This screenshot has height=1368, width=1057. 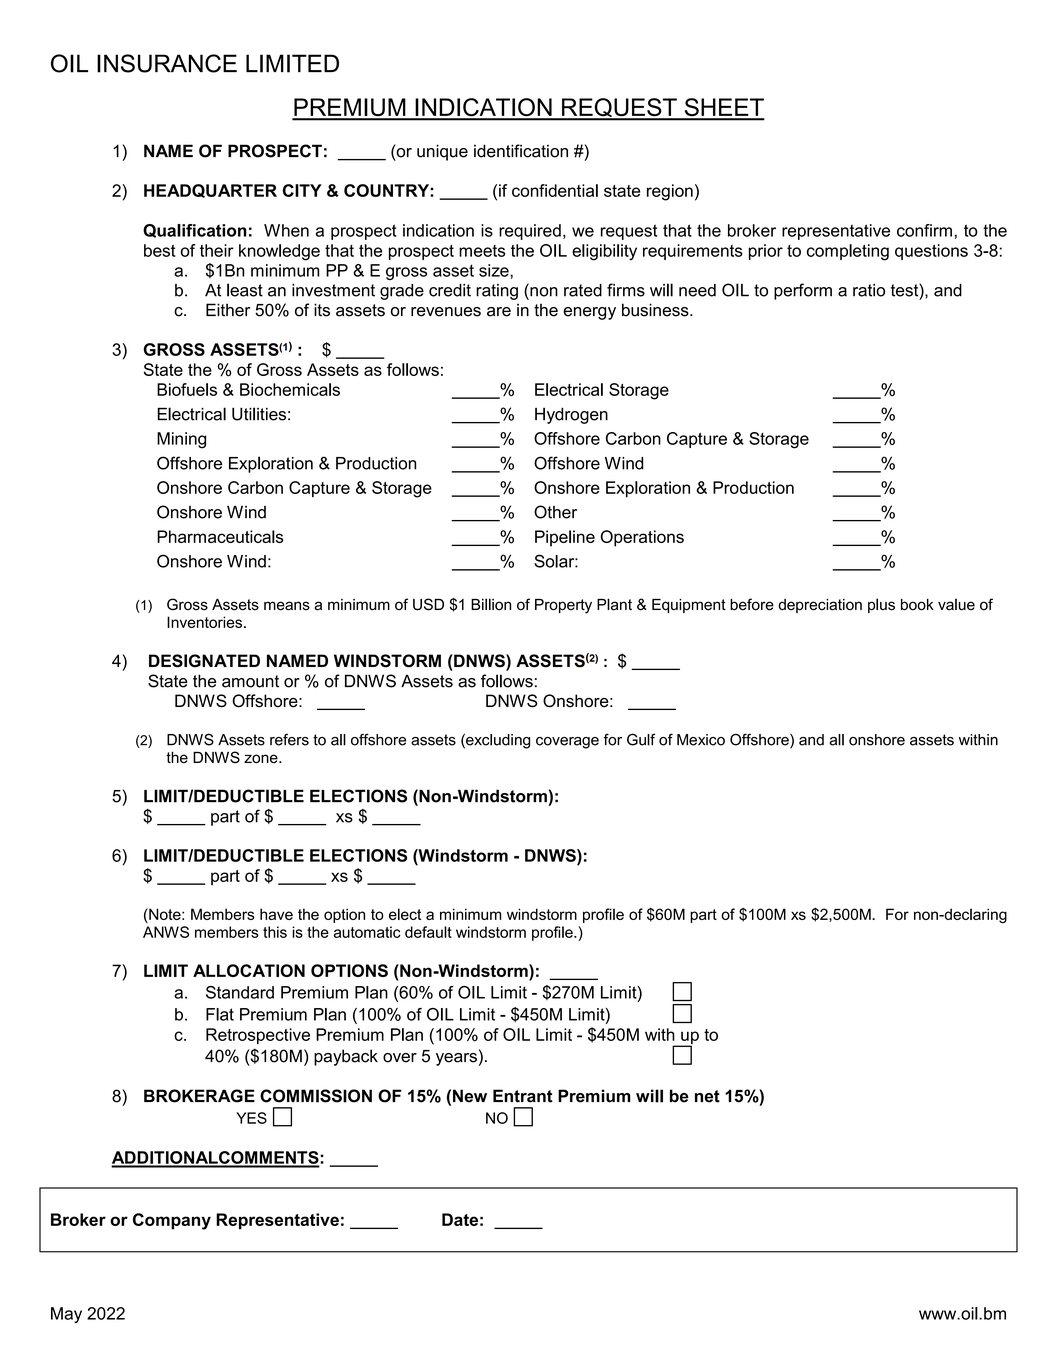 I want to click on Entrant, so click(x=523, y=1096).
